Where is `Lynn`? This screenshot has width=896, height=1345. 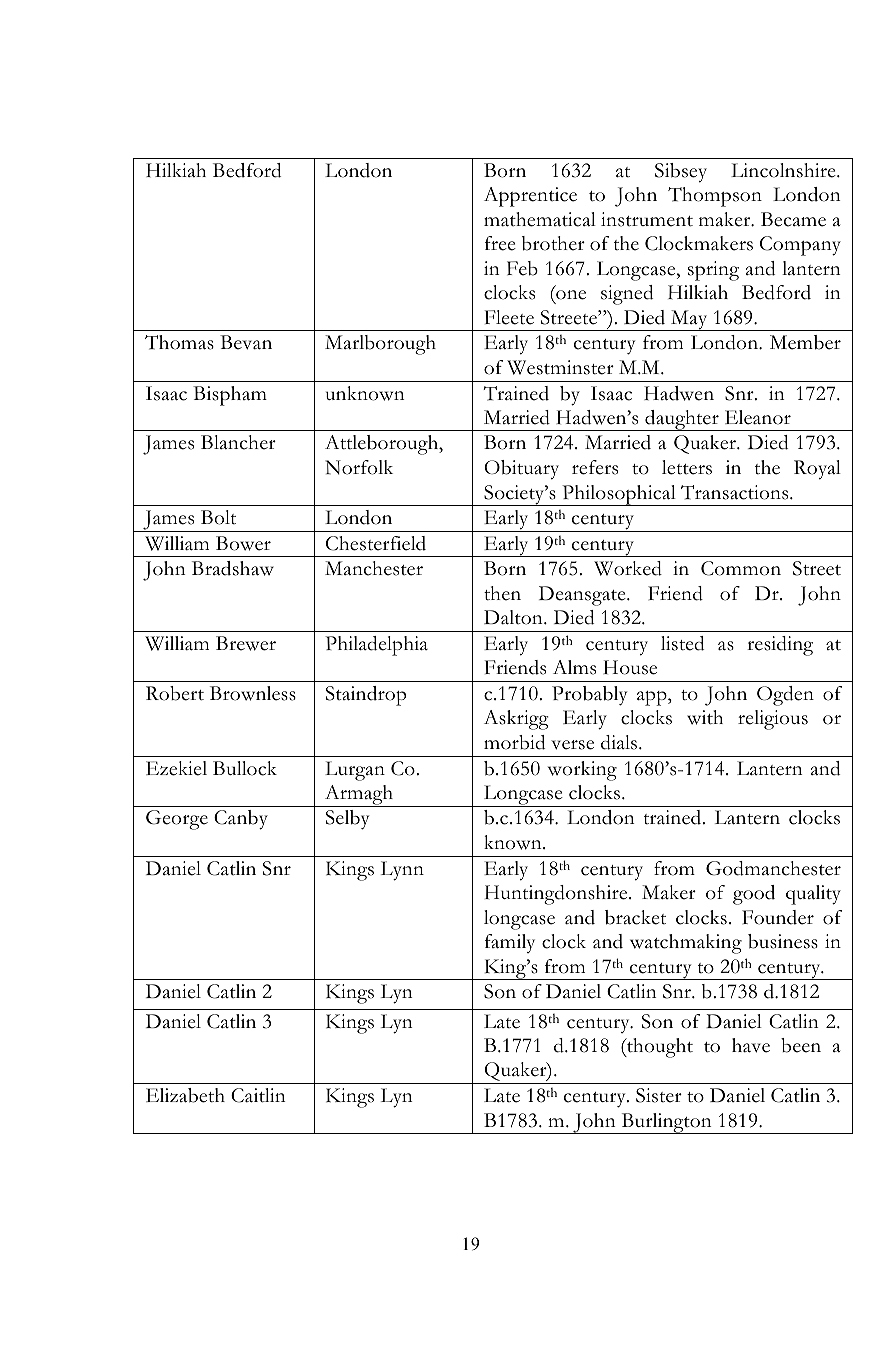 Lynn is located at coordinates (402, 871).
